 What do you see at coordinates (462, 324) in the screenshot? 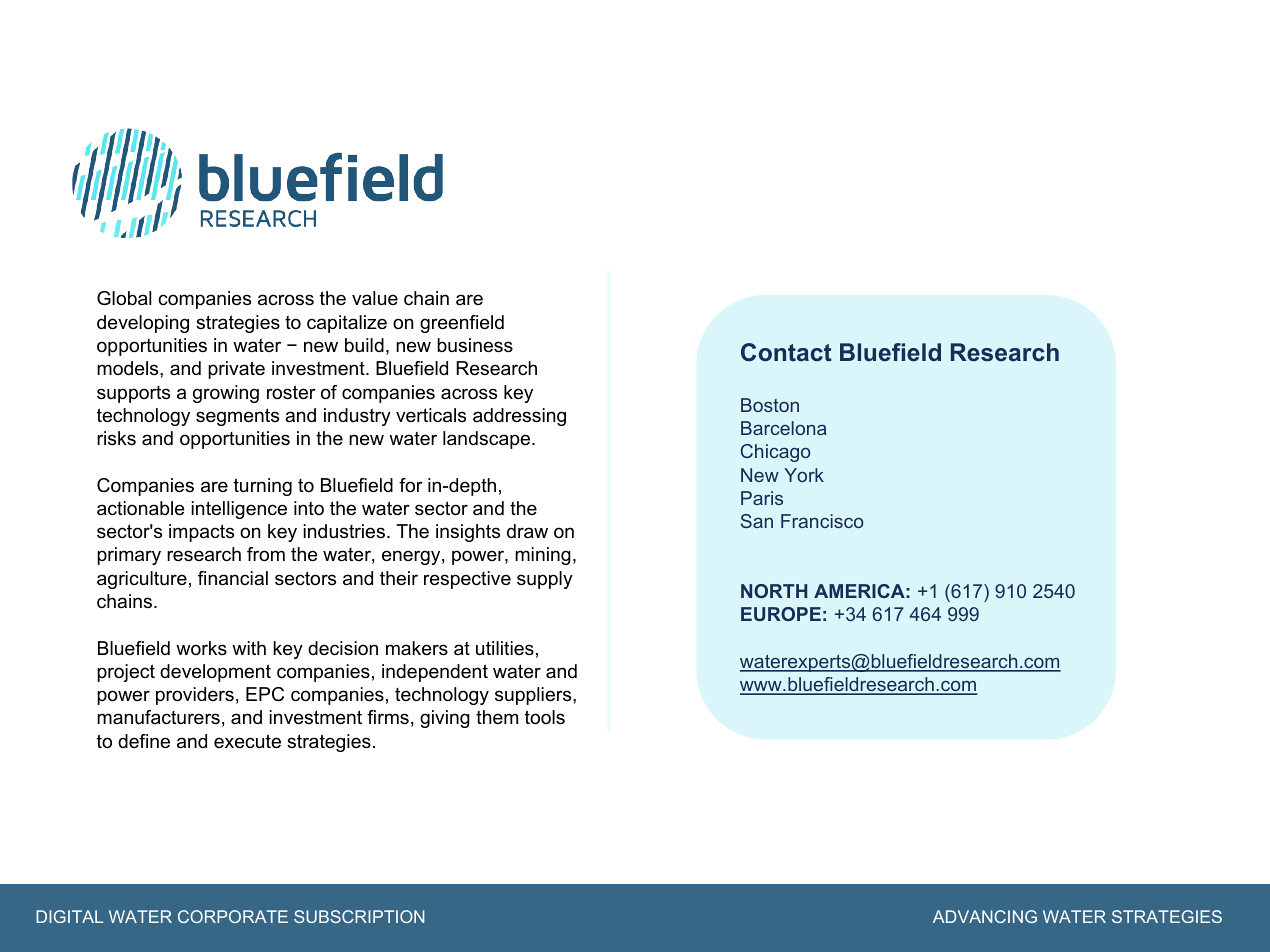
I see `greenfield` at bounding box center [462, 324].
